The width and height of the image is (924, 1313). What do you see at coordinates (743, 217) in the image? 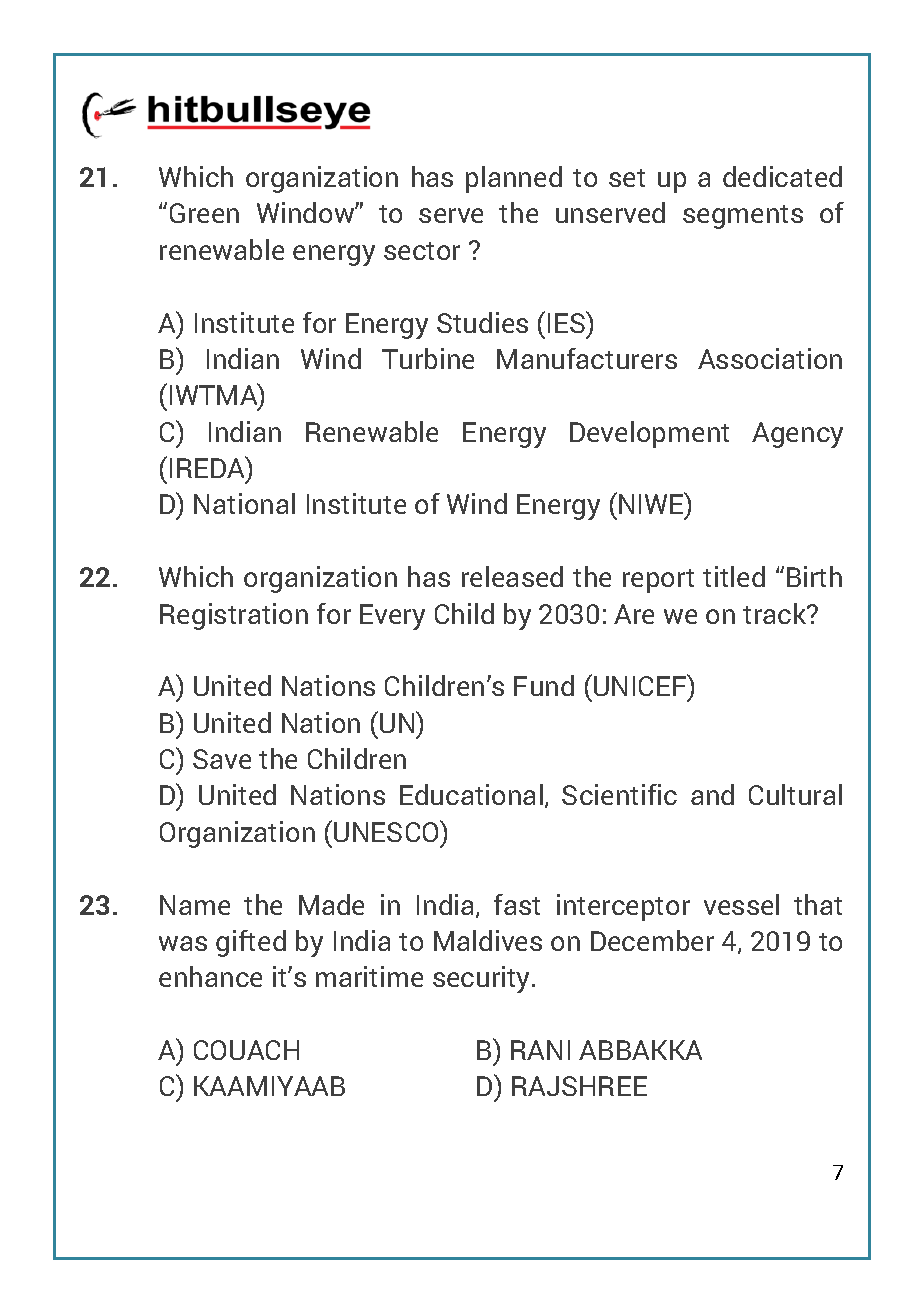
I see `segments` at bounding box center [743, 217].
